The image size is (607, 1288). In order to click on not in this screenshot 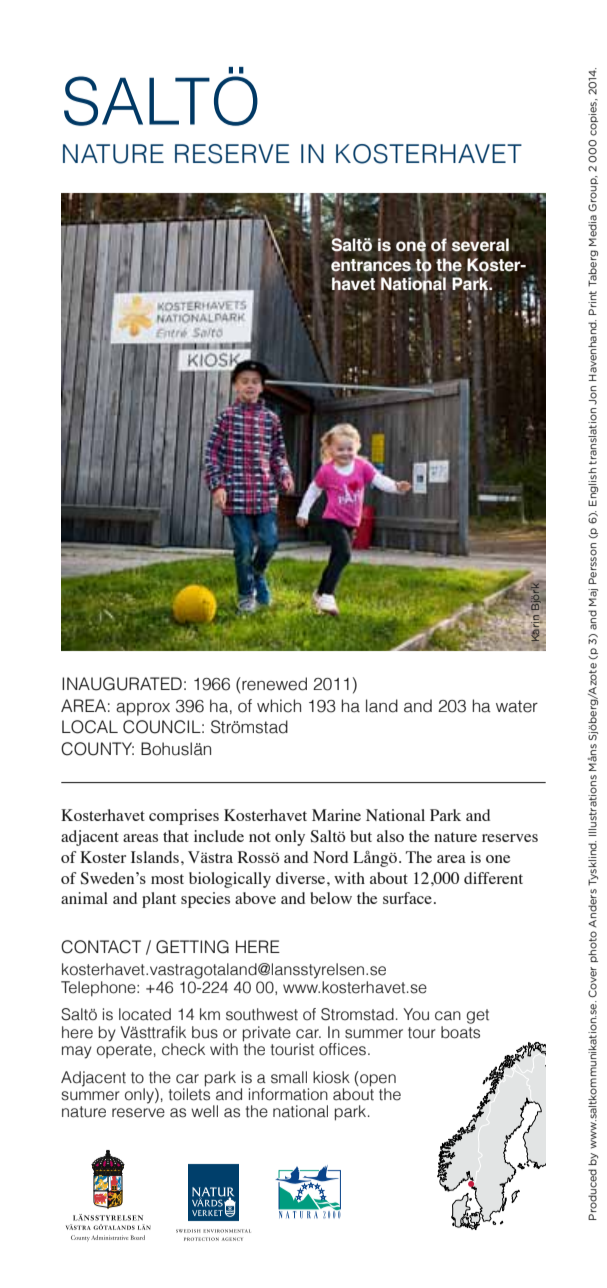, I will do `click(260, 837)`.
